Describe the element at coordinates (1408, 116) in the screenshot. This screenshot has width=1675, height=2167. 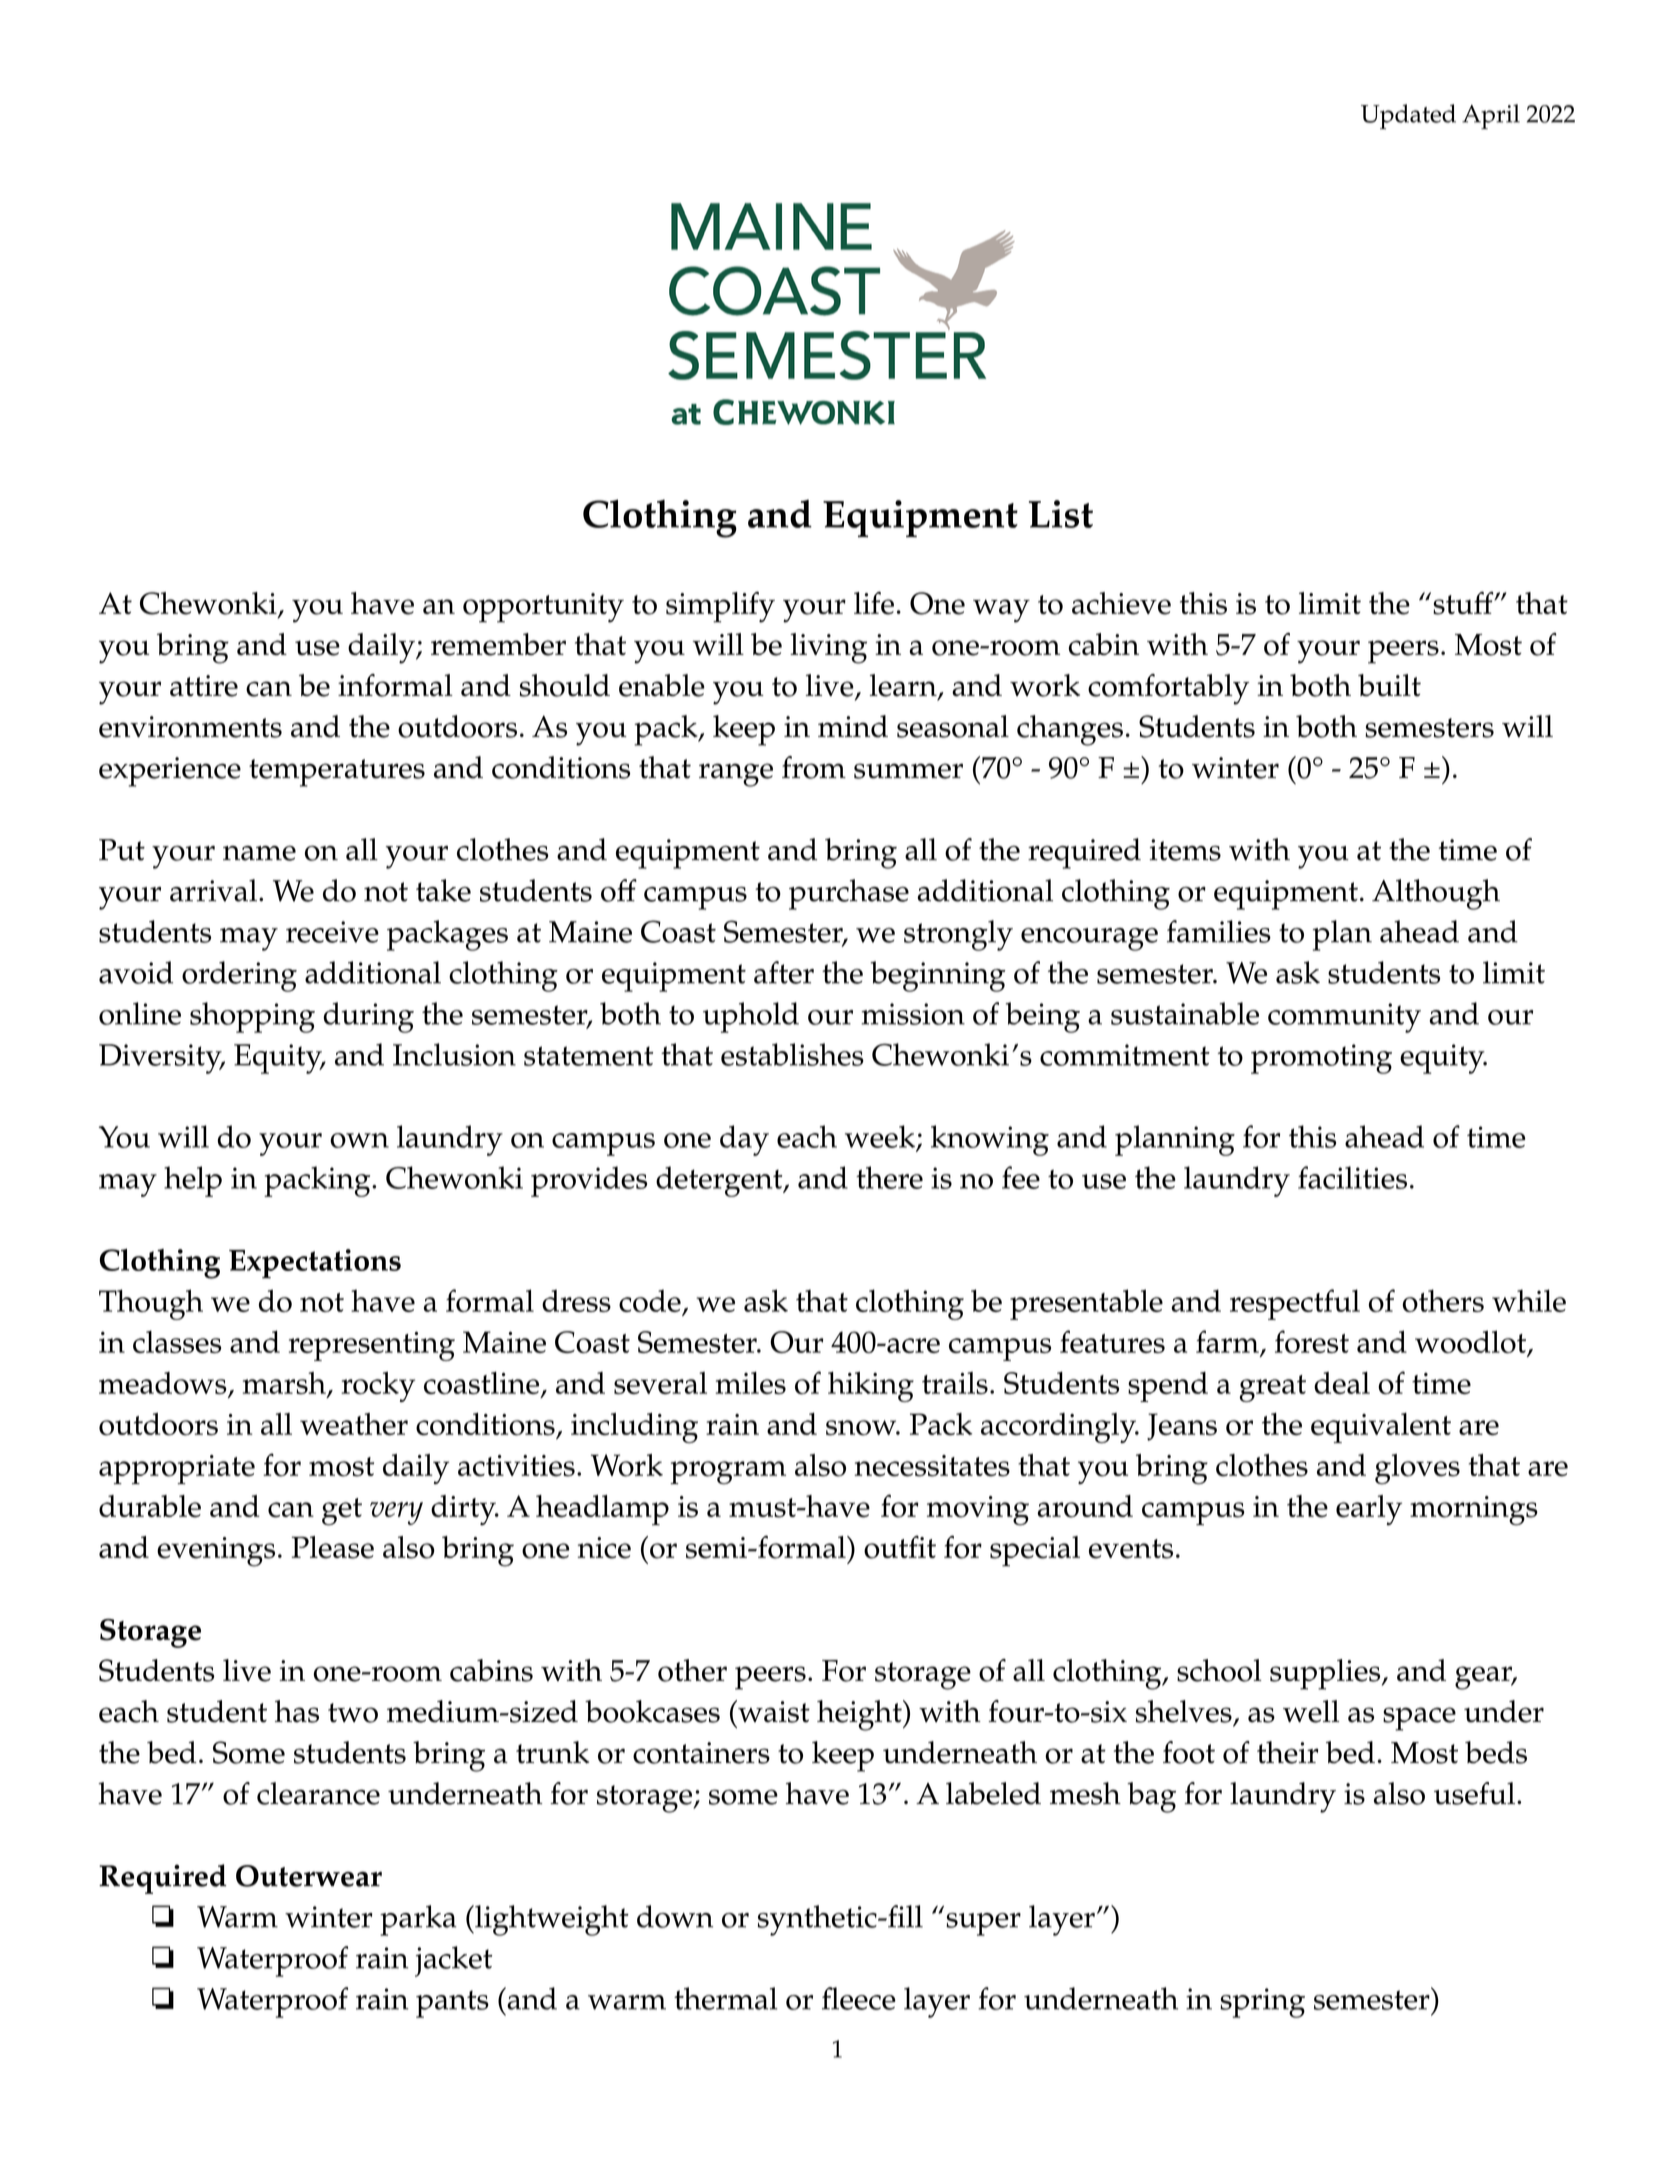
I see `Updated` at that location.
